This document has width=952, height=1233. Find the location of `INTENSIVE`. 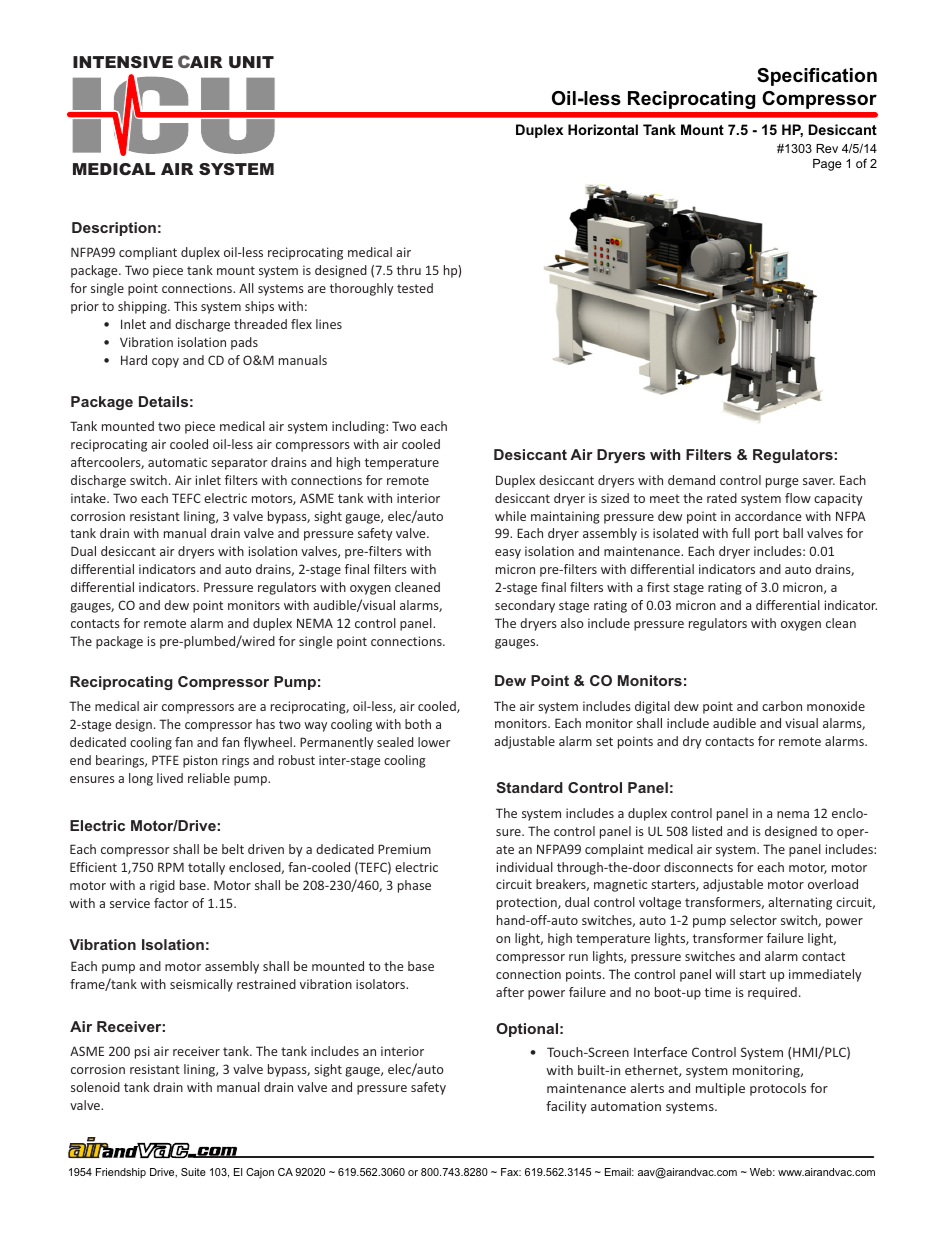

INTENSIVE is located at coordinates (123, 62).
